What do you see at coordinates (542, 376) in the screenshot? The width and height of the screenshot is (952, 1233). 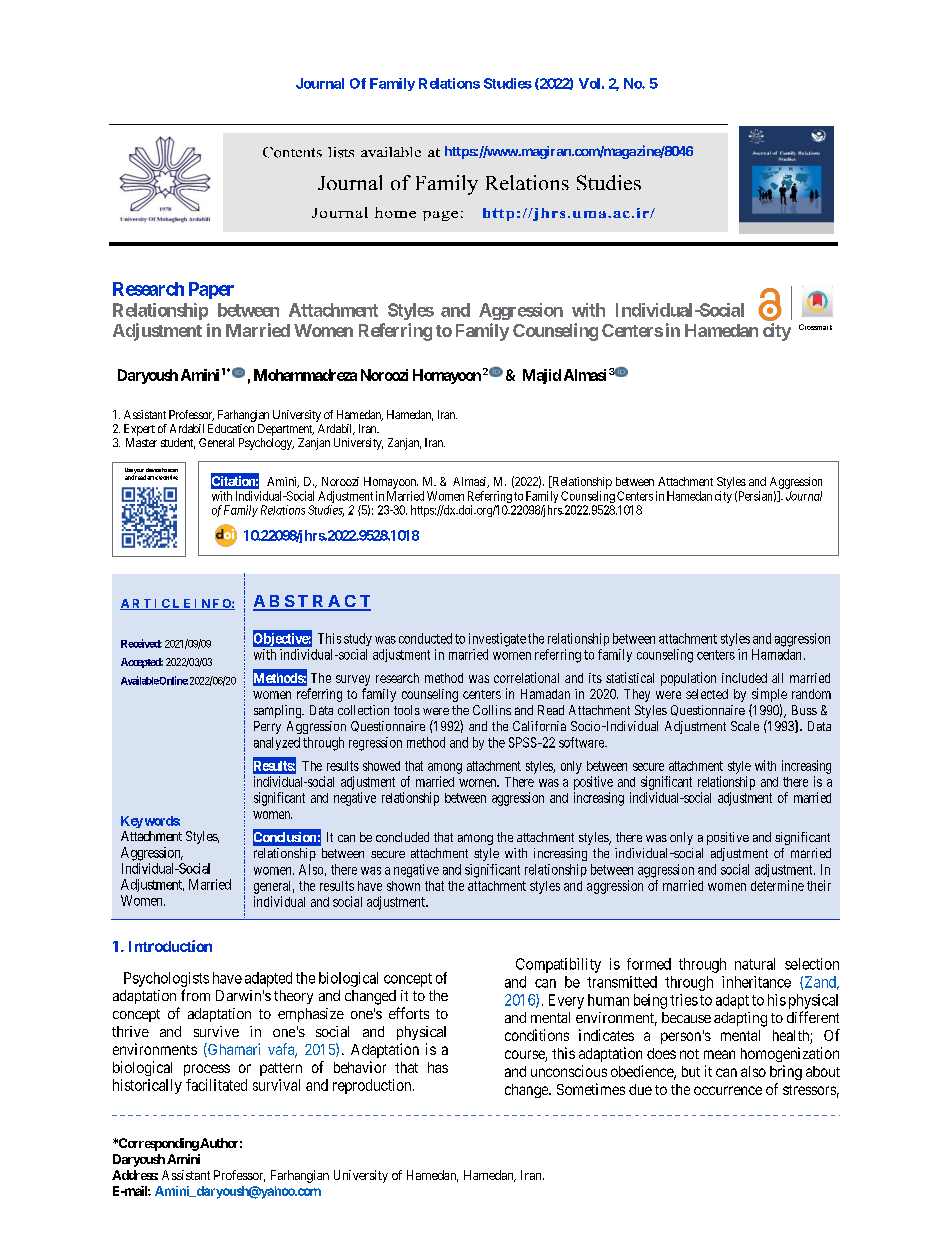 I see `Majid` at bounding box center [542, 376].
